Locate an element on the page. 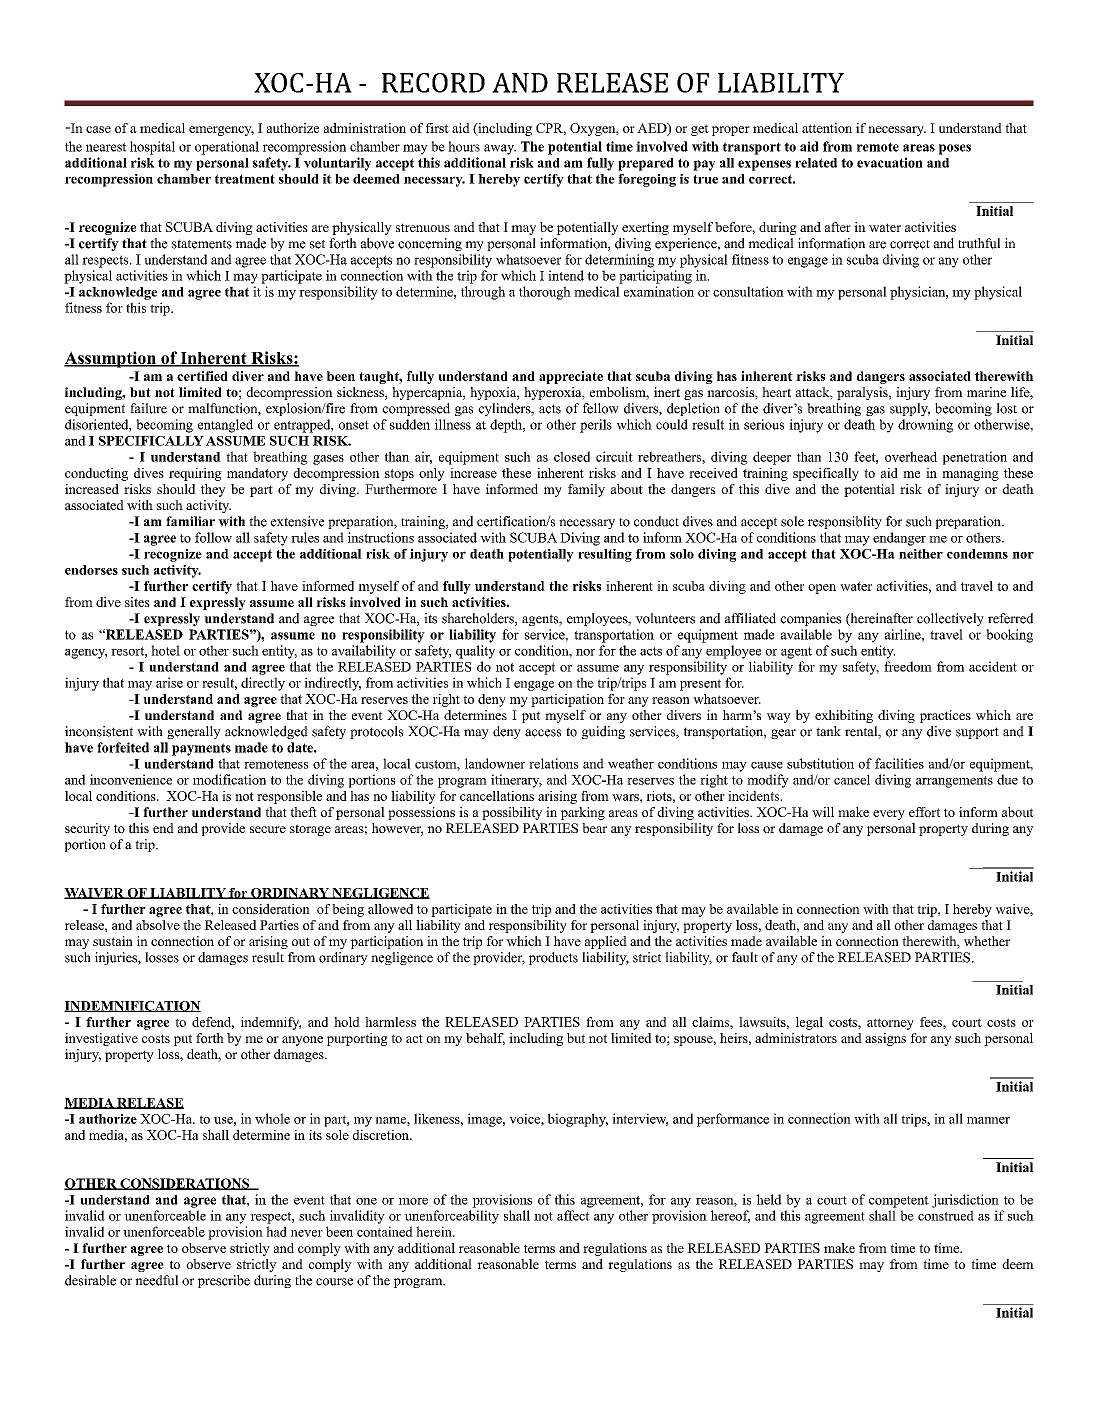 This document has height=1421, width=1098. evacuation is located at coordinates (890, 162).
